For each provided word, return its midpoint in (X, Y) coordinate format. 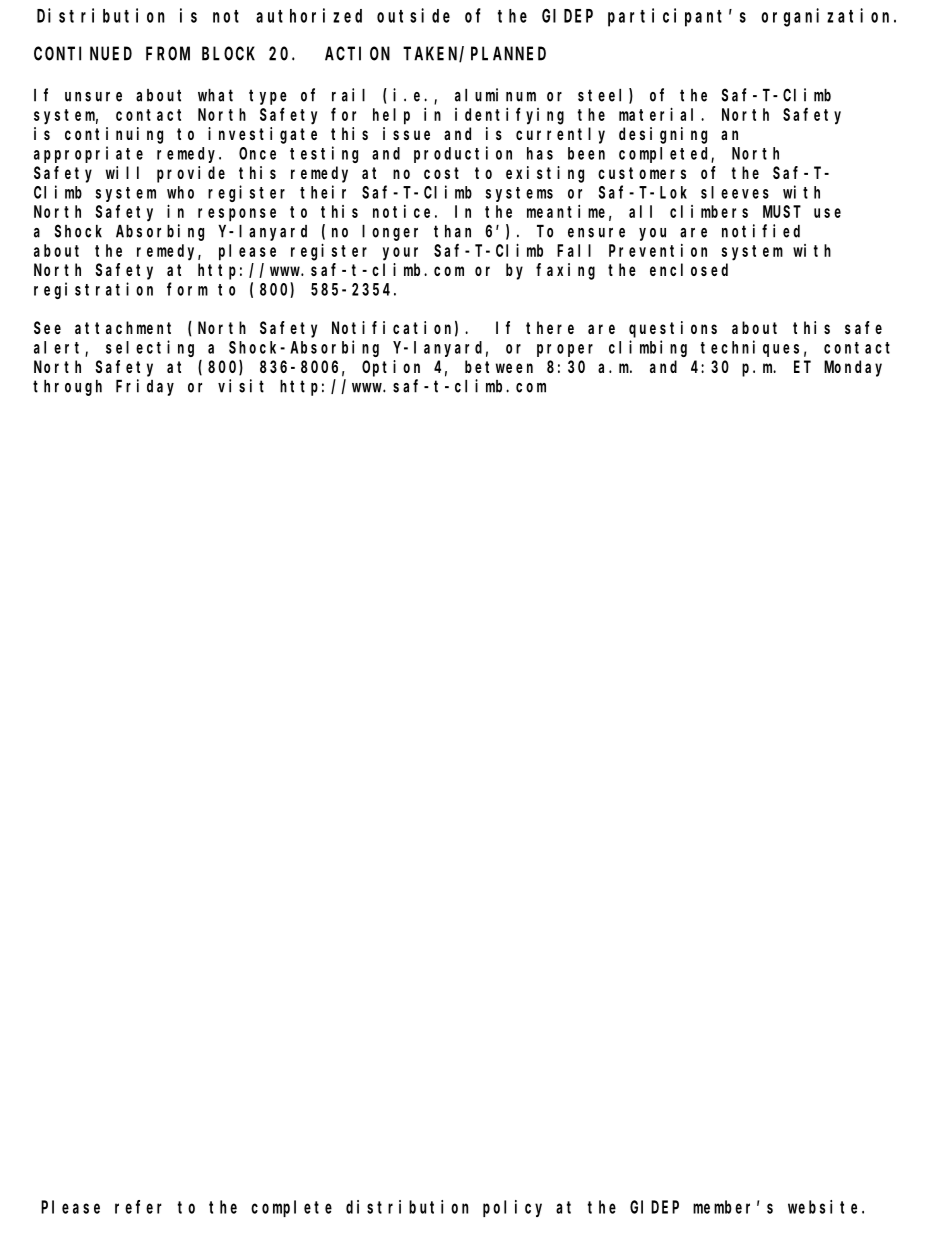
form (187, 289)
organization (828, 17)
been (586, 153)
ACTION (357, 54)
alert (60, 348)
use (827, 213)
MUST (782, 212)
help (391, 116)
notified (761, 231)
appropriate (88, 154)
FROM (168, 54)
